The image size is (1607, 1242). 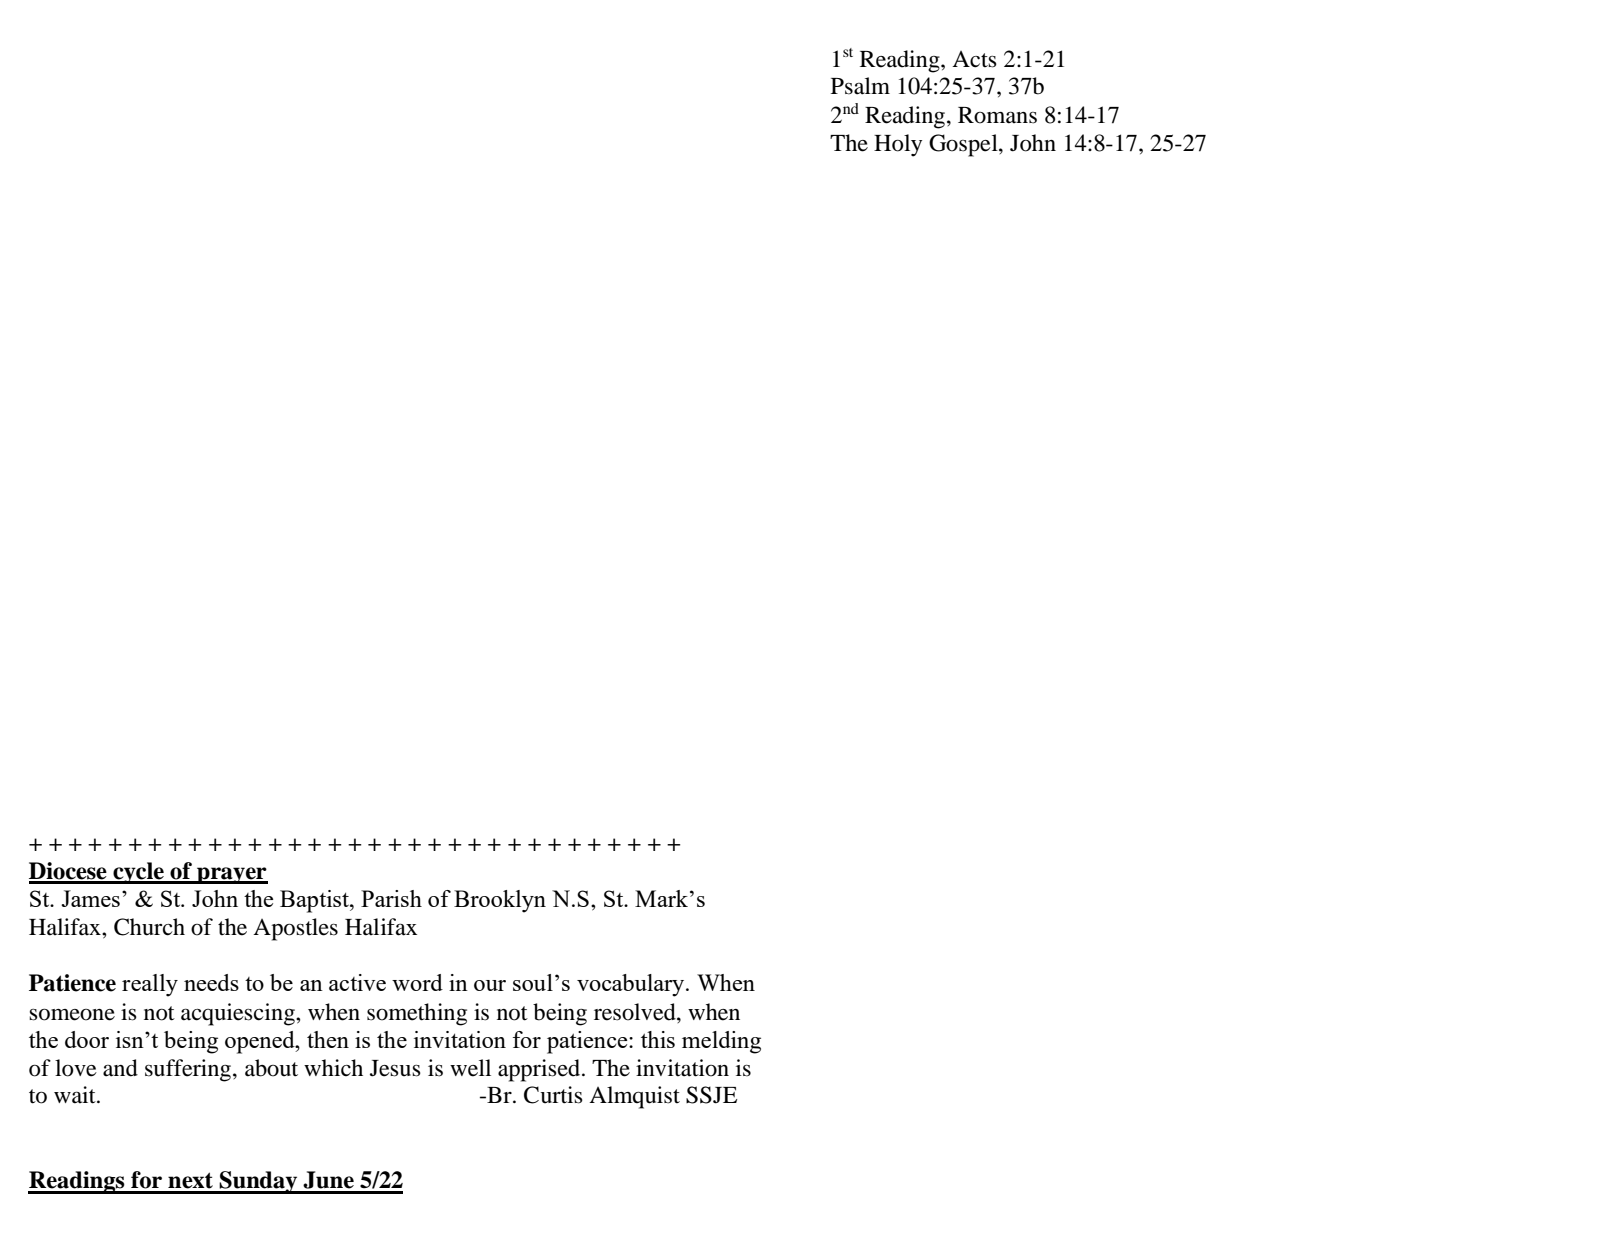 I want to click on Curtis, so click(x=553, y=1095).
